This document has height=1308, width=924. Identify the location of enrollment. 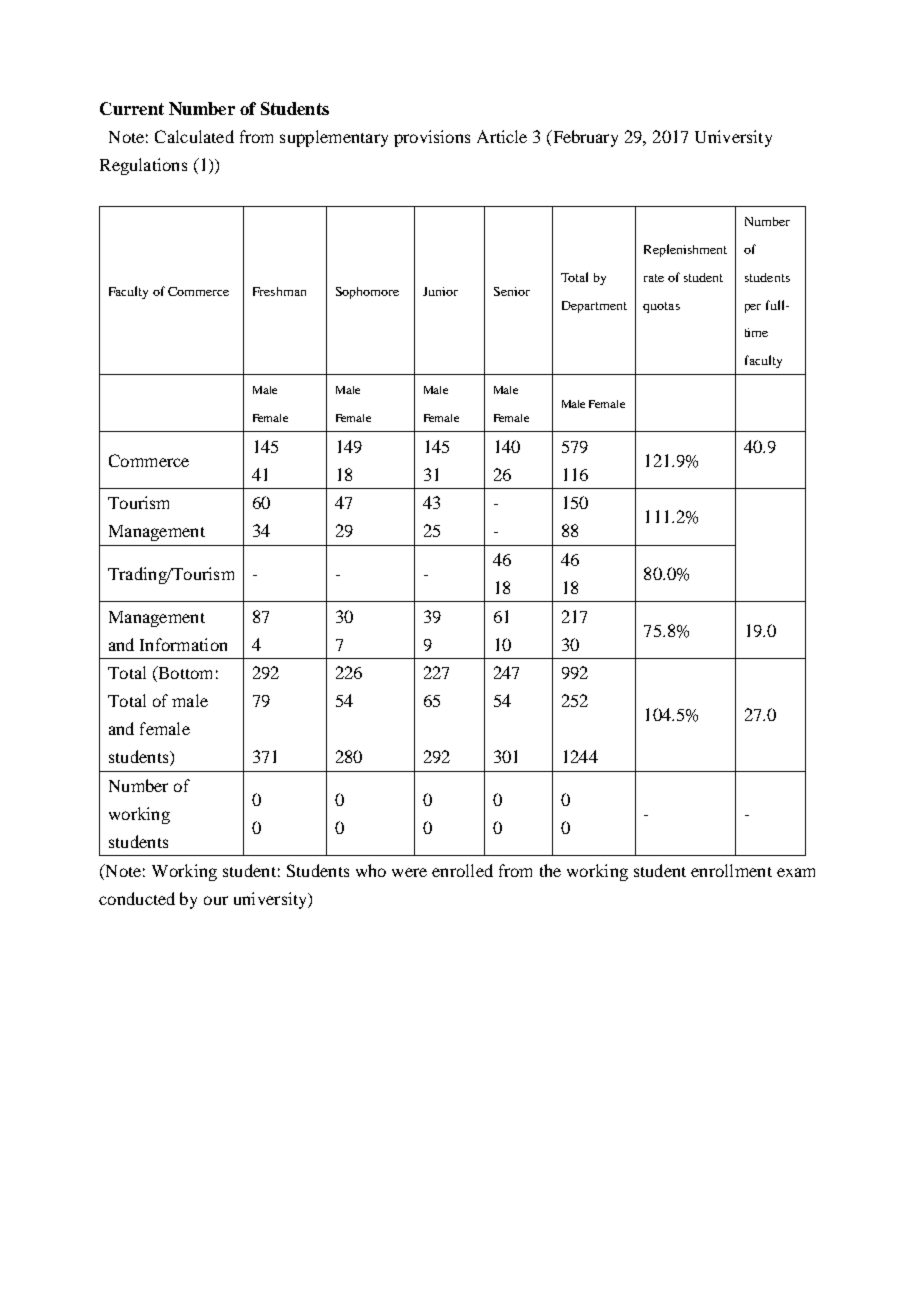
(731, 870).
